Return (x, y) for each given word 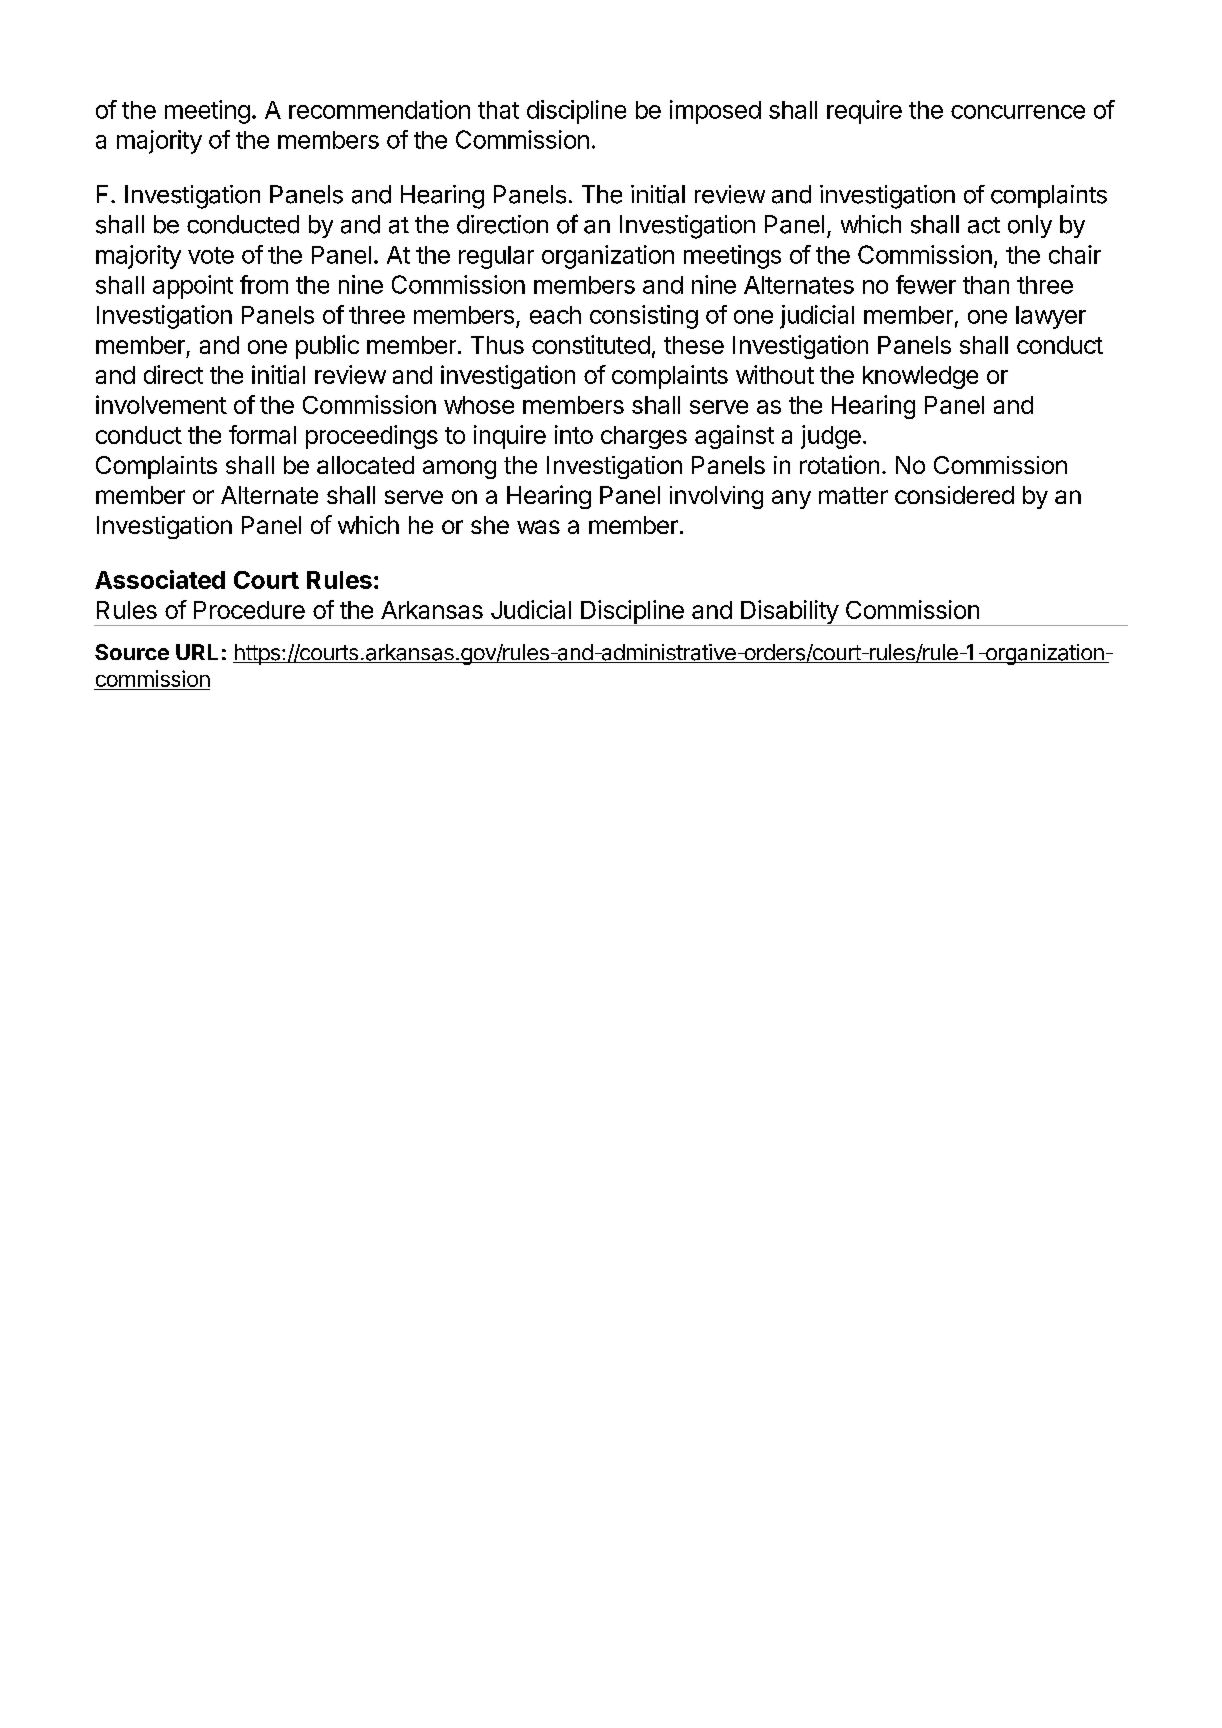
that (498, 110)
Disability (789, 613)
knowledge (920, 377)
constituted (591, 344)
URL (197, 652)
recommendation (379, 109)
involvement (161, 404)
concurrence (1018, 112)
